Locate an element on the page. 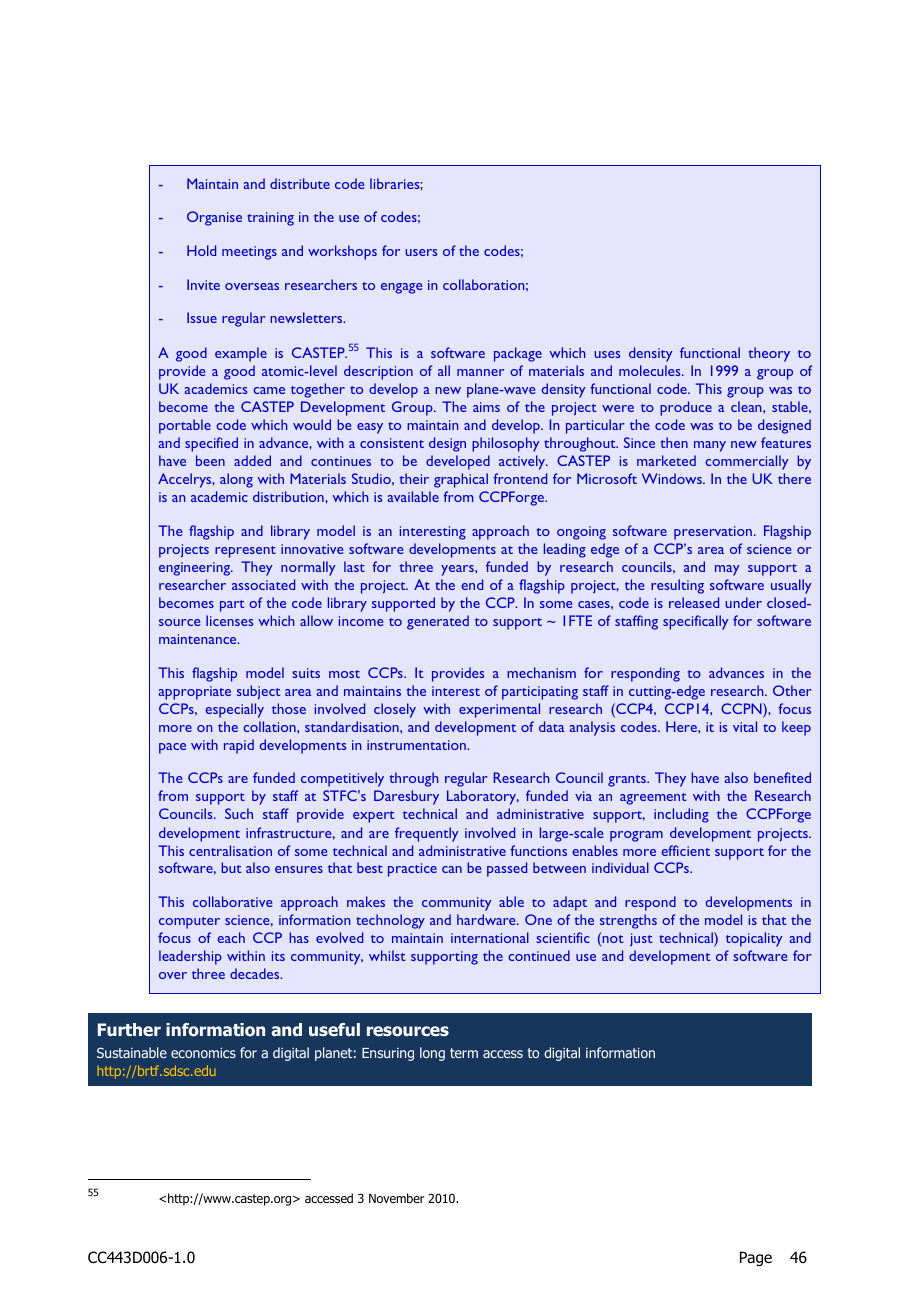 This image has height=1308, width=924. vital is located at coordinates (745, 726).
